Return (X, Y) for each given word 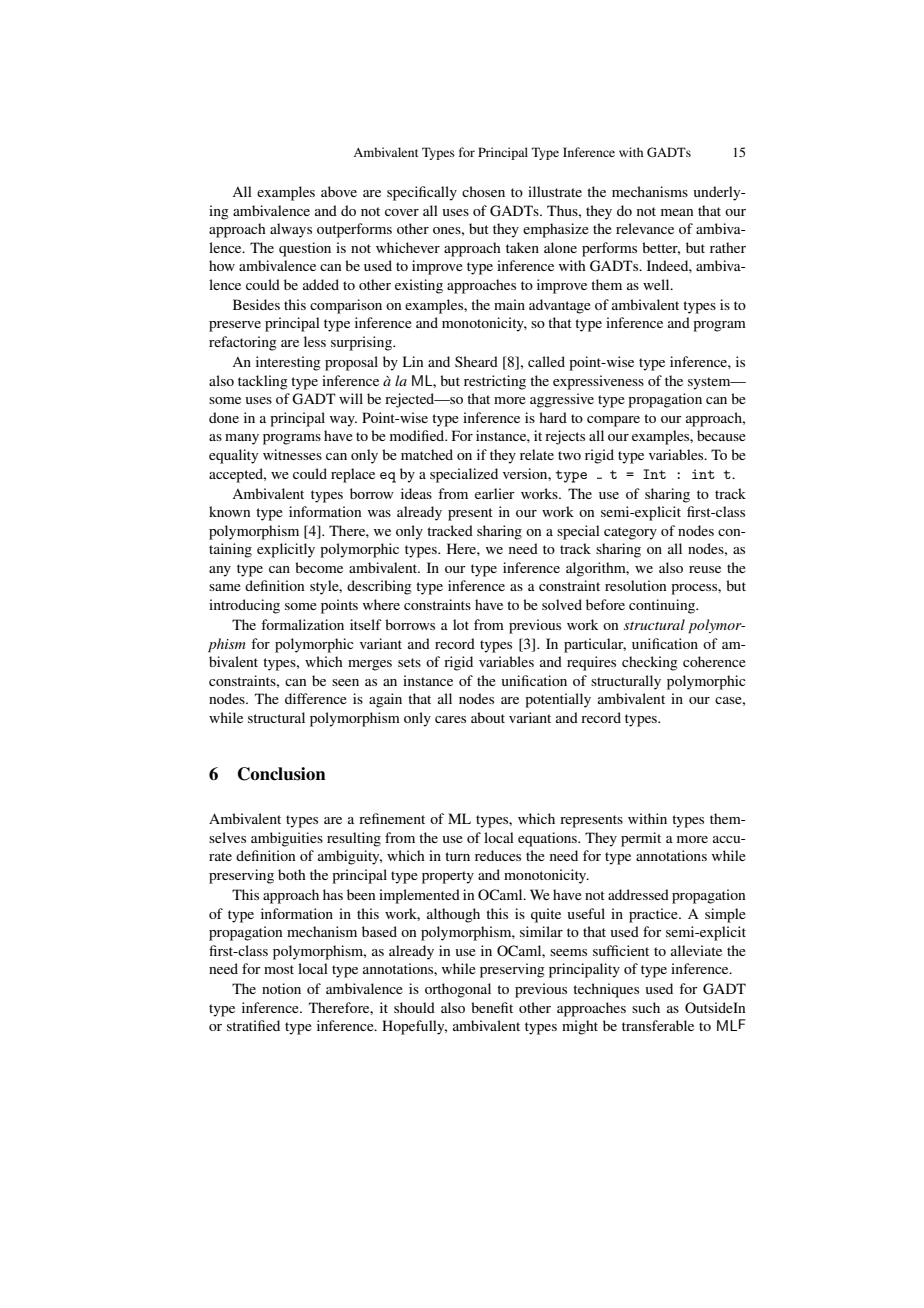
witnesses (292, 454)
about (488, 717)
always (291, 230)
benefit (492, 1007)
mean (677, 212)
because (721, 435)
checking (650, 663)
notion (281, 988)
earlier (495, 493)
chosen (483, 191)
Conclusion (282, 774)
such (646, 1007)
